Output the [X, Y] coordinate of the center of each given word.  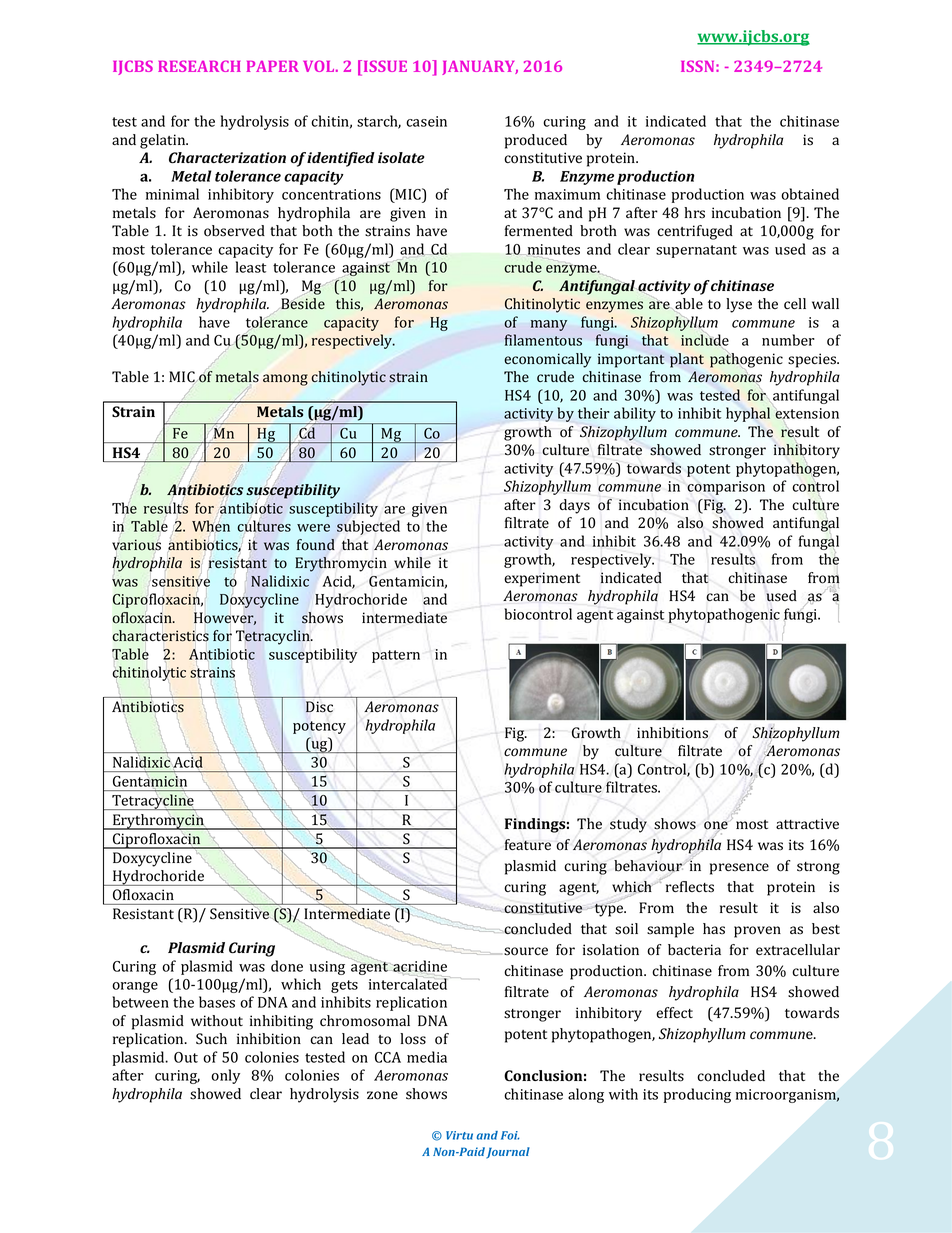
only [225, 1076]
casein [426, 121]
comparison [726, 488]
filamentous [543, 340]
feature [528, 845]
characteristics [160, 636]
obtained [810, 194]
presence [739, 869]
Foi [510, 1135]
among [285, 380]
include [705, 340]
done [287, 966]
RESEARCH [199, 66]
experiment [542, 579]
